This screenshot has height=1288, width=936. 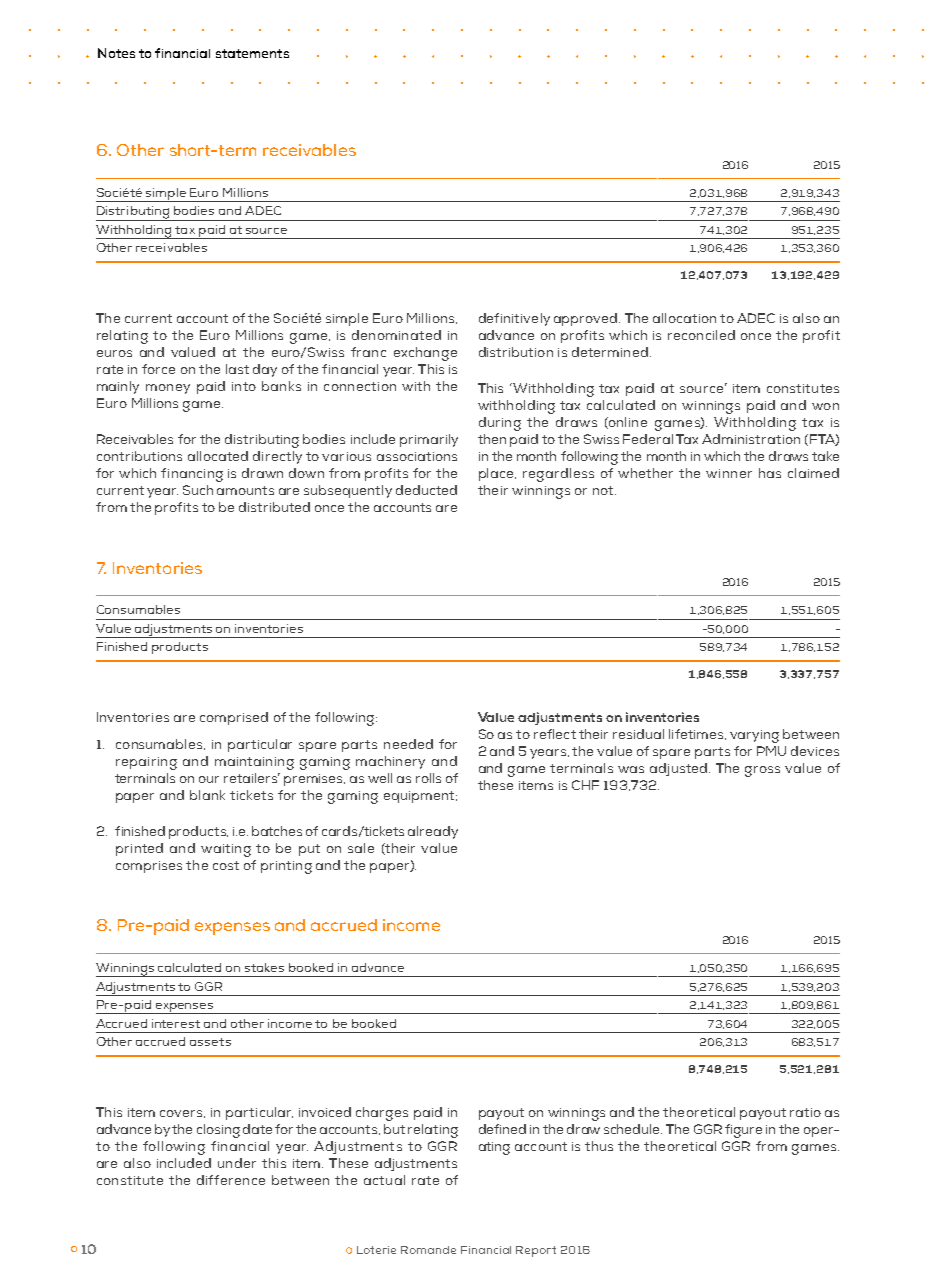 I want to click on winner, so click(x=729, y=473).
